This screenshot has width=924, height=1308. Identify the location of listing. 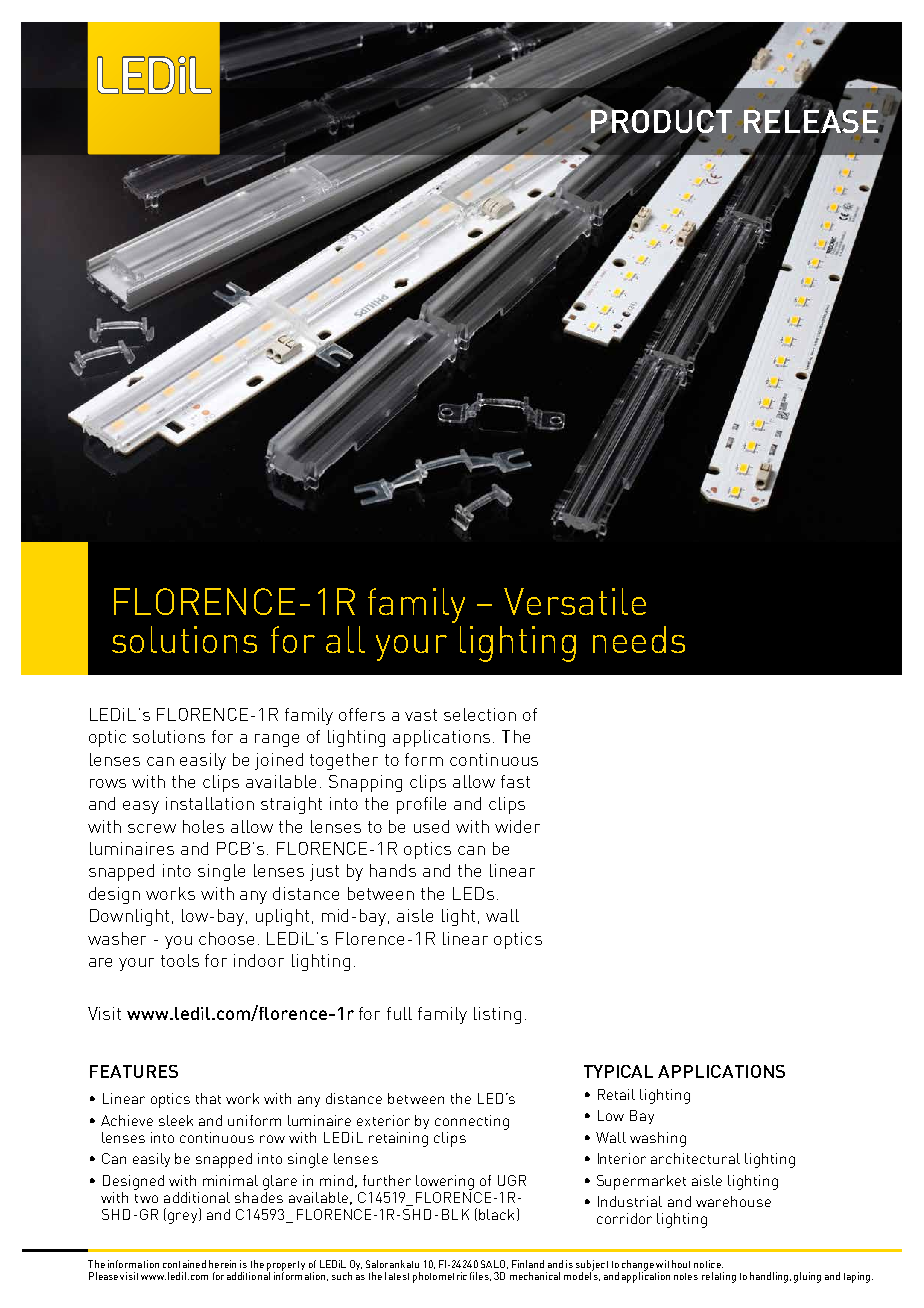
(497, 1015).
